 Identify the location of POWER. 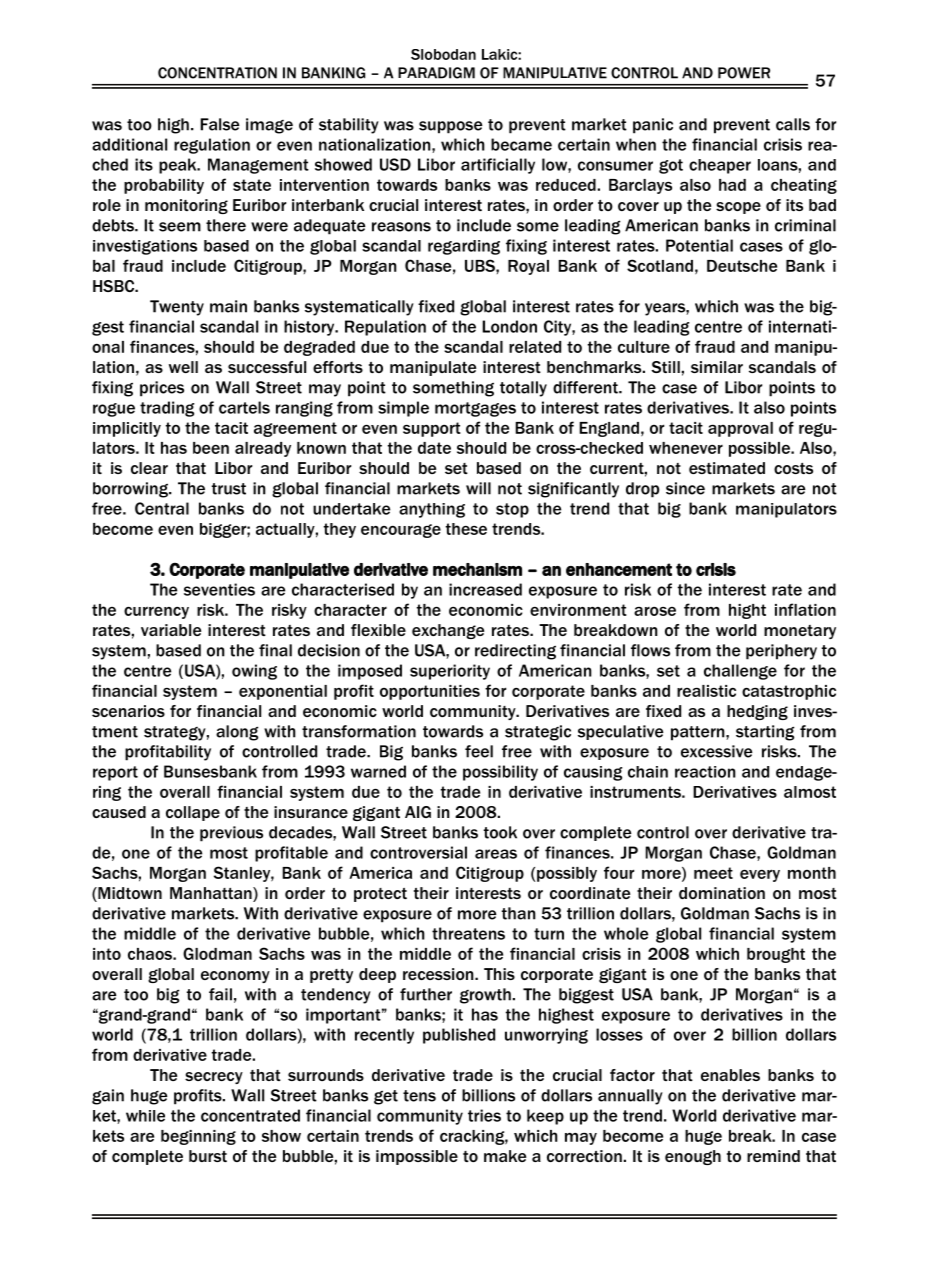
(744, 73).
